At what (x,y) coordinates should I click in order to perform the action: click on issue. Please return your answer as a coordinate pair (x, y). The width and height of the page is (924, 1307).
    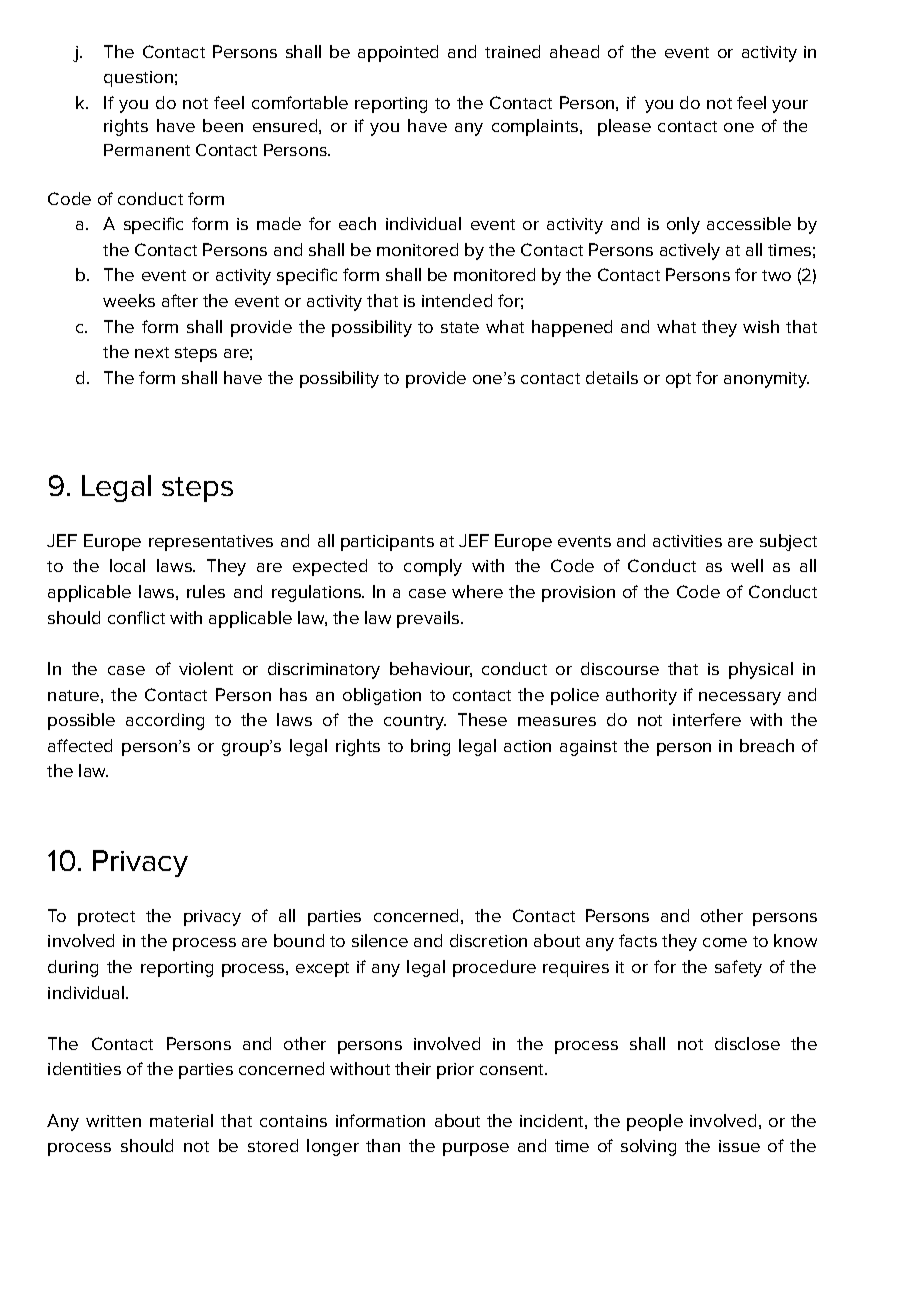
    Looking at the image, I should click on (739, 1146).
